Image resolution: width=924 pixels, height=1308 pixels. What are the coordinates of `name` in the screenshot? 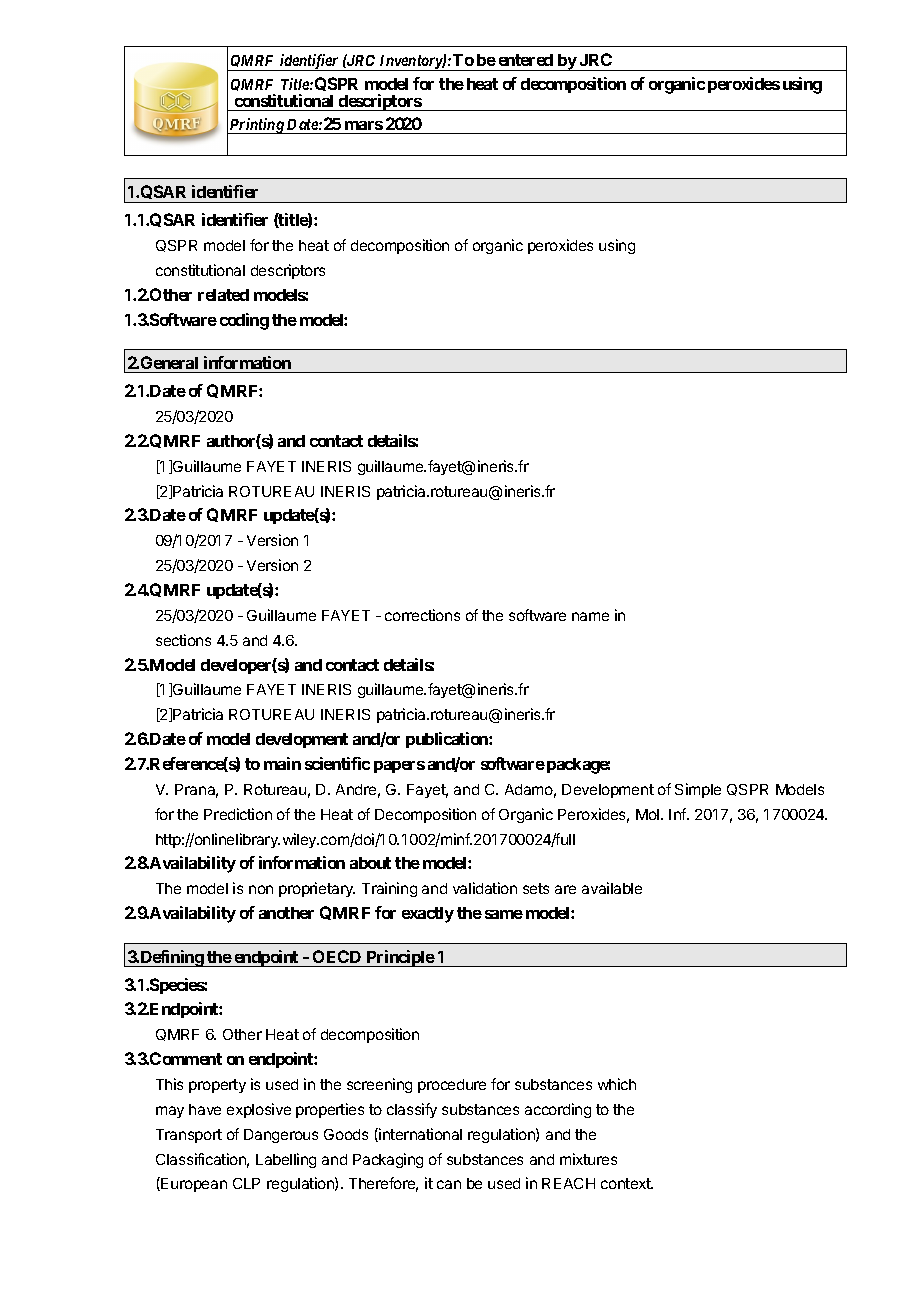 It's located at (590, 616).
